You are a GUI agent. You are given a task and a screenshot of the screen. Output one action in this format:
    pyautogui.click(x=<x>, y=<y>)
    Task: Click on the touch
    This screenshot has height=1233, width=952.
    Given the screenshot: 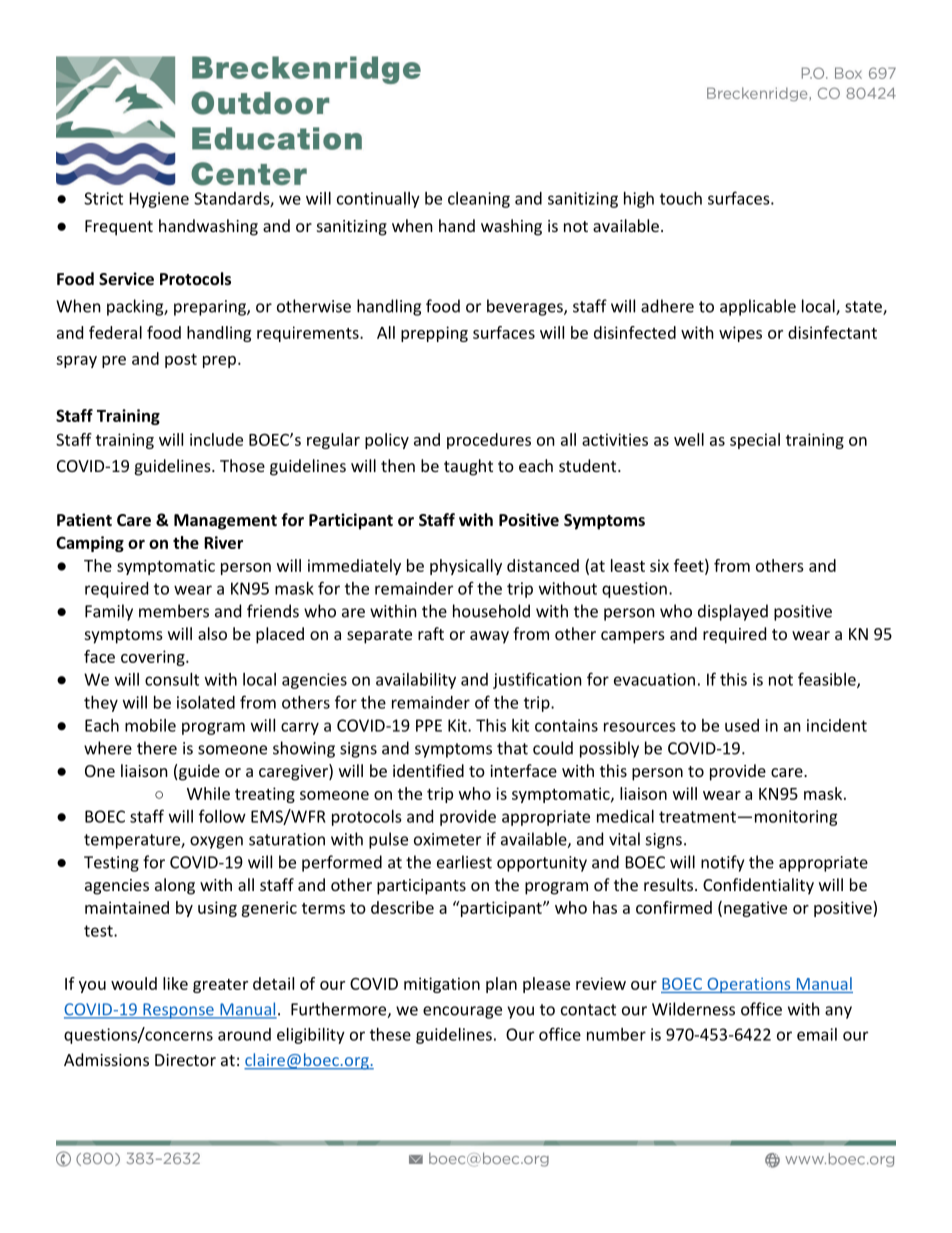 What is the action you would take?
    pyautogui.click(x=681, y=198)
